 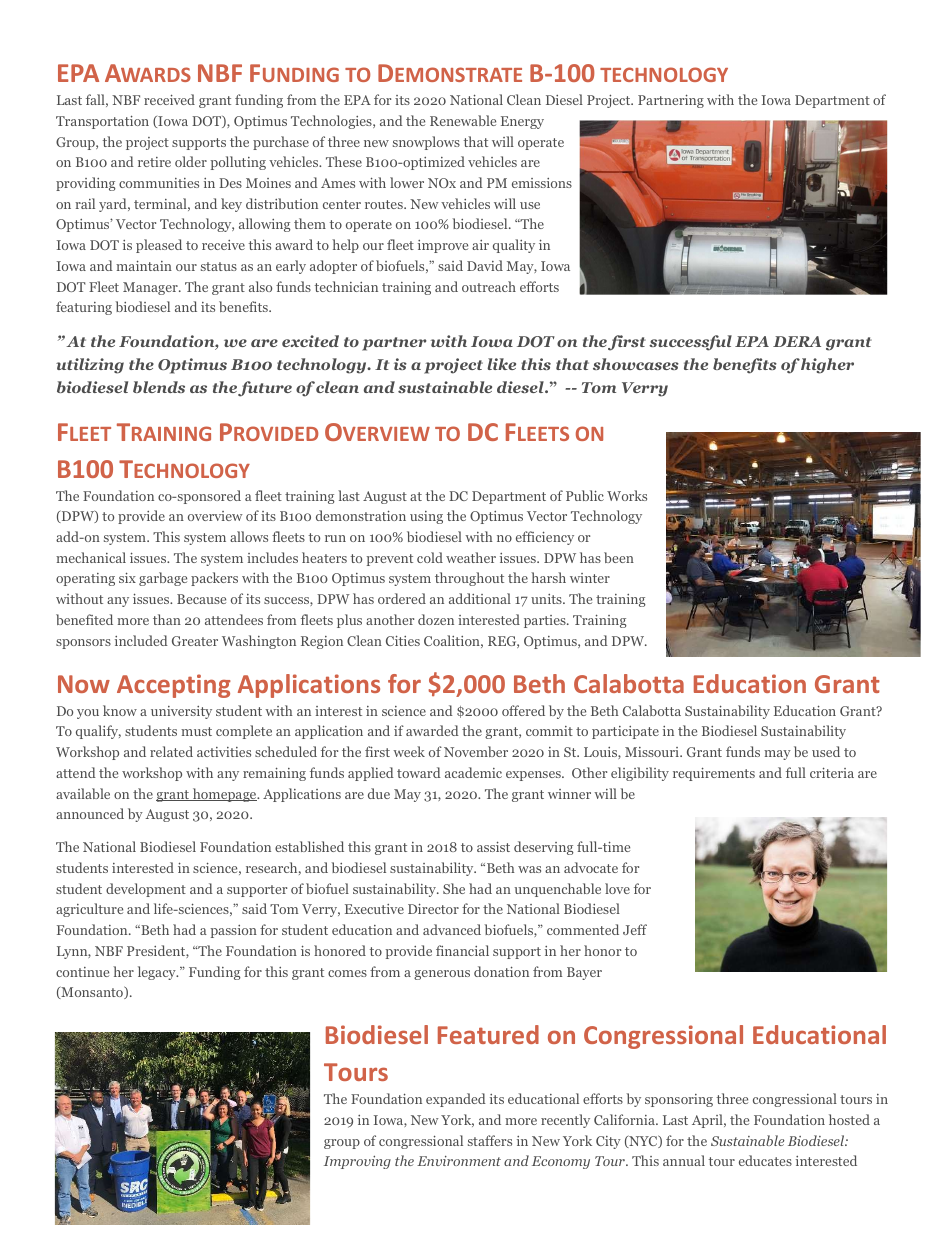 What do you see at coordinates (426, 517) in the document?
I see `using` at bounding box center [426, 517].
